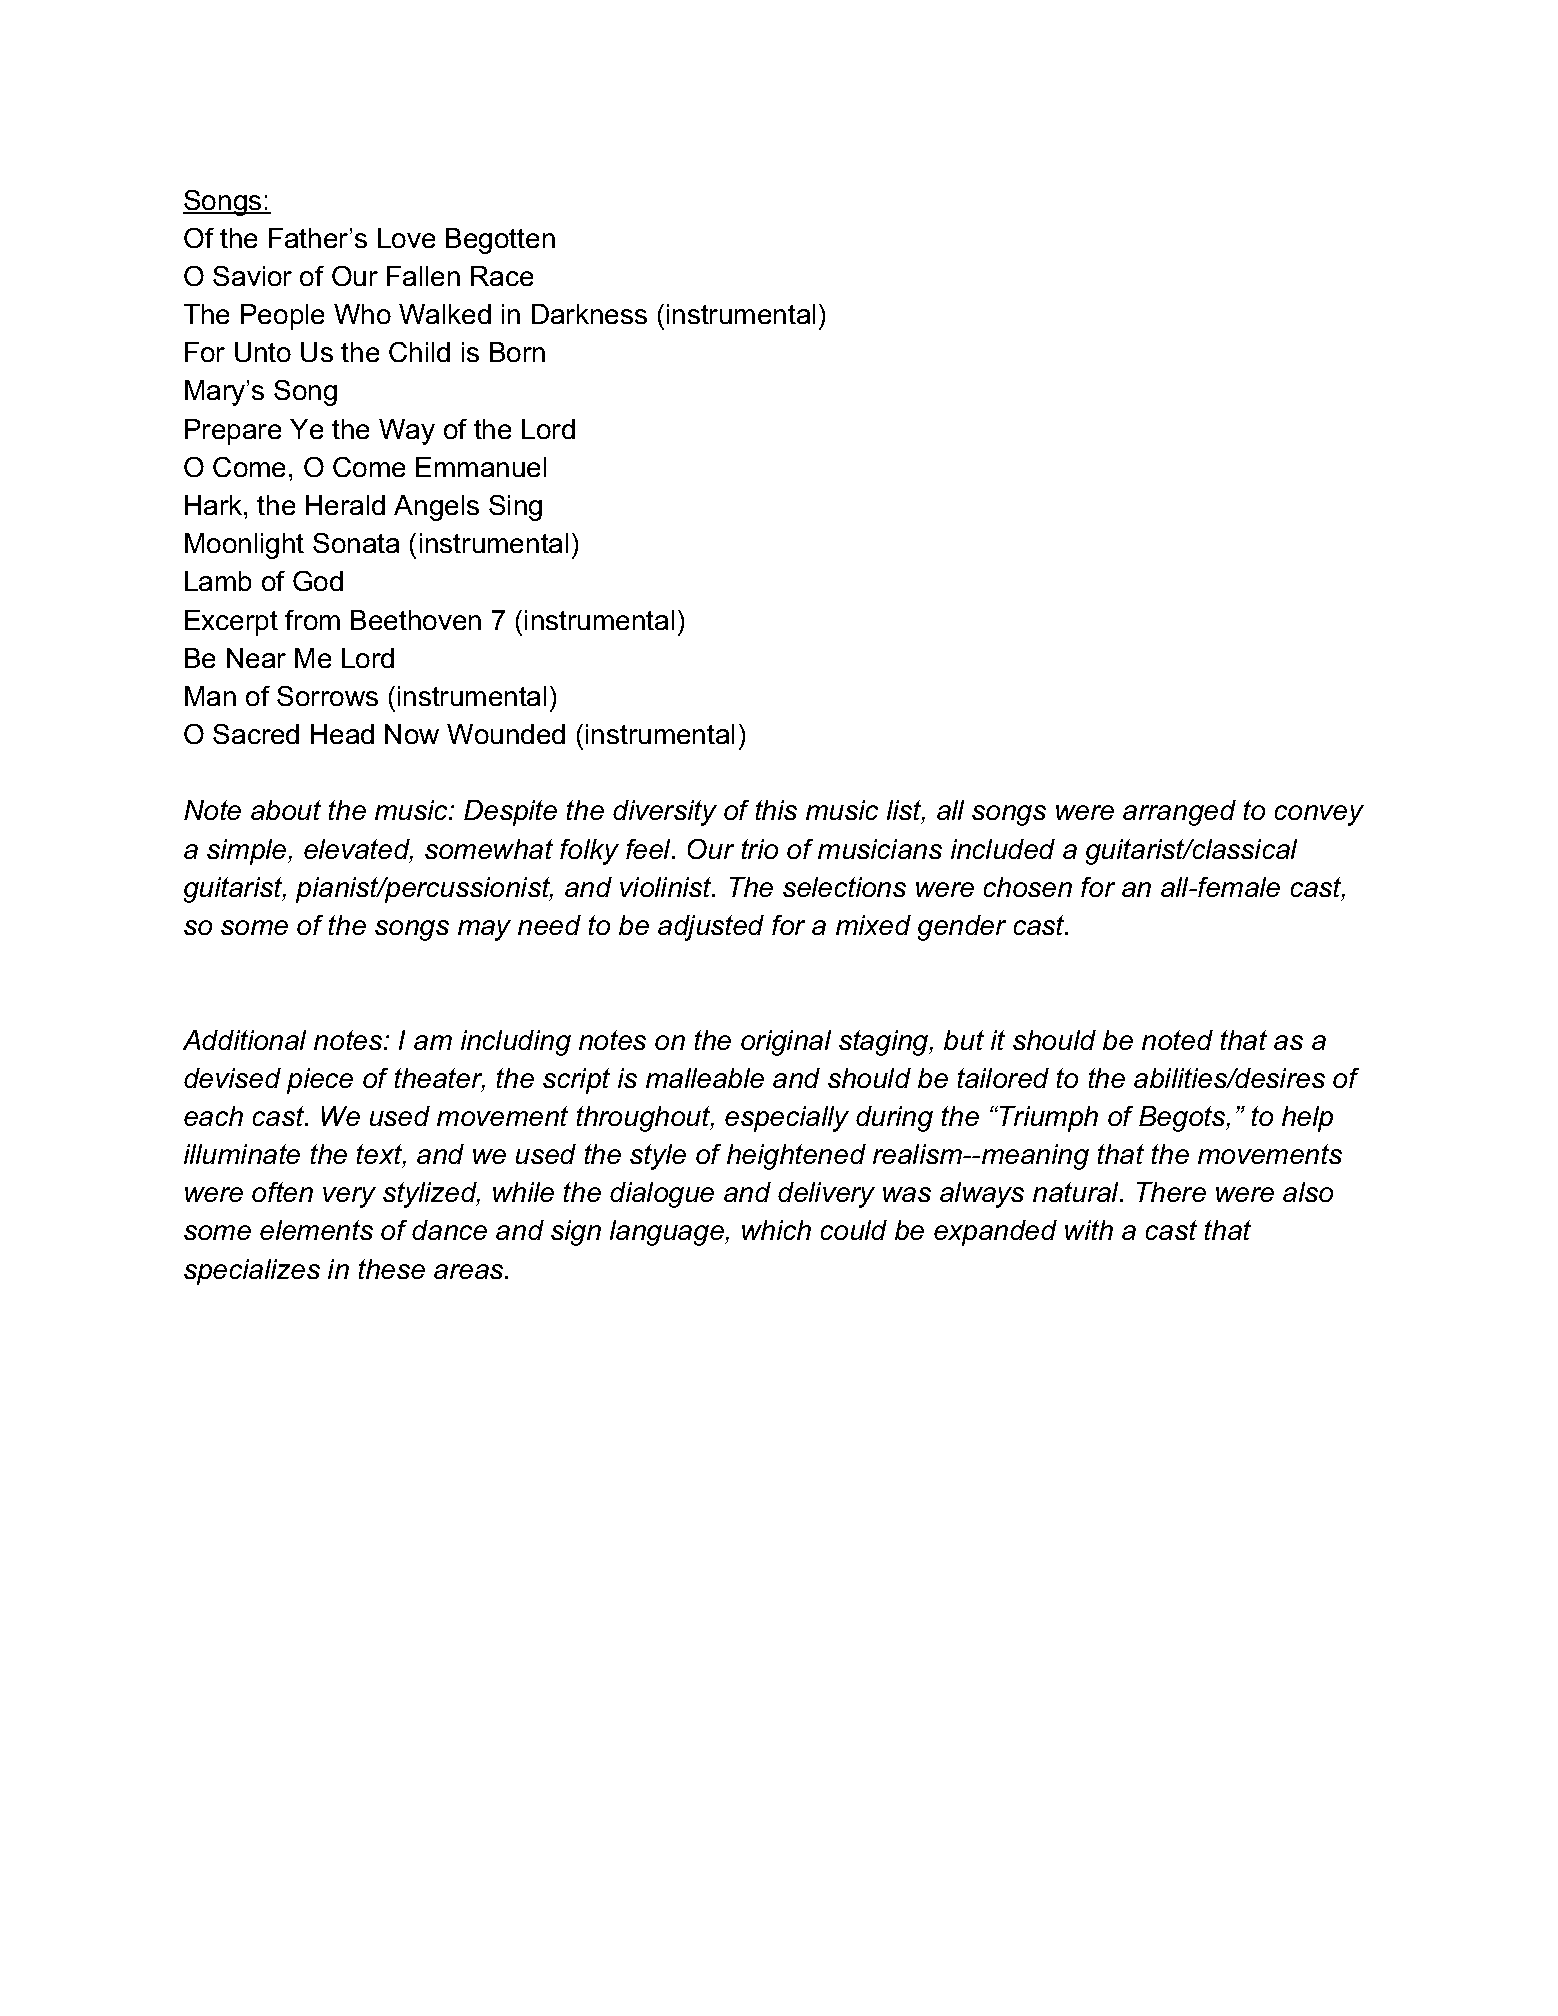 The image size is (1558, 2016). Describe the element at coordinates (515, 508) in the screenshot. I see `Sing` at that location.
